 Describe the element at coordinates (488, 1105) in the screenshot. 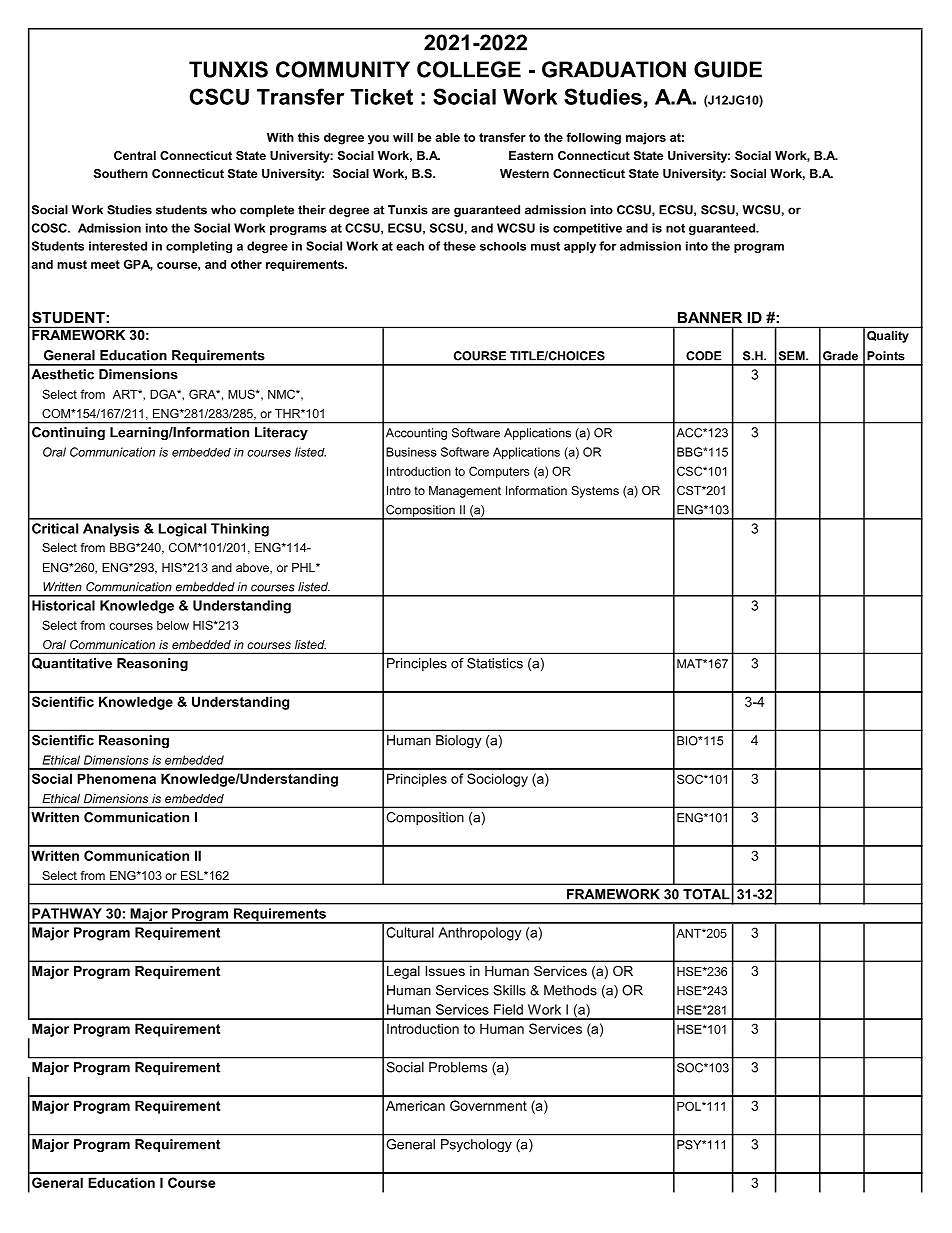

I see `Government` at that location.
